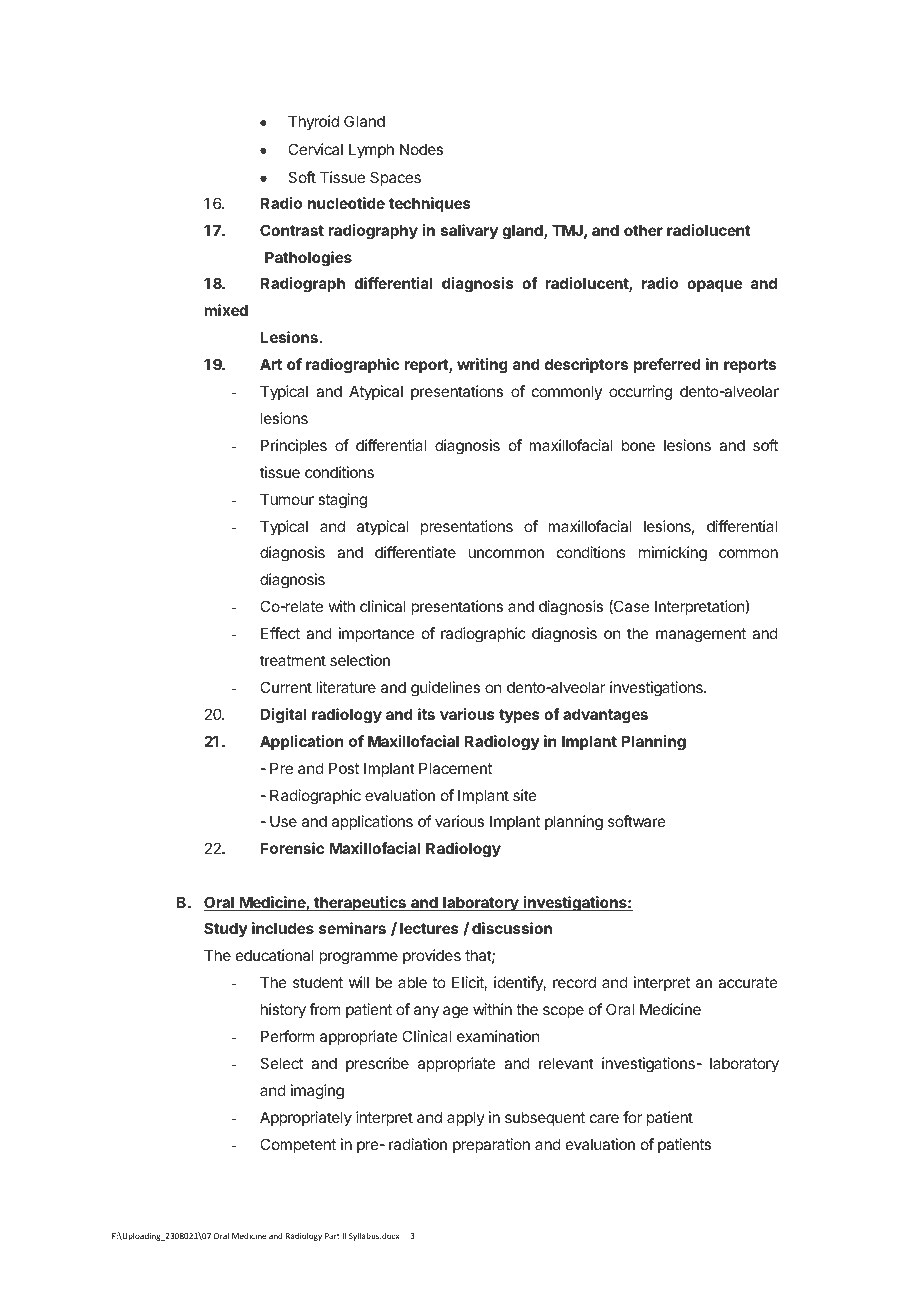  Describe the element at coordinates (643, 230) in the page. I see `other` at that location.
